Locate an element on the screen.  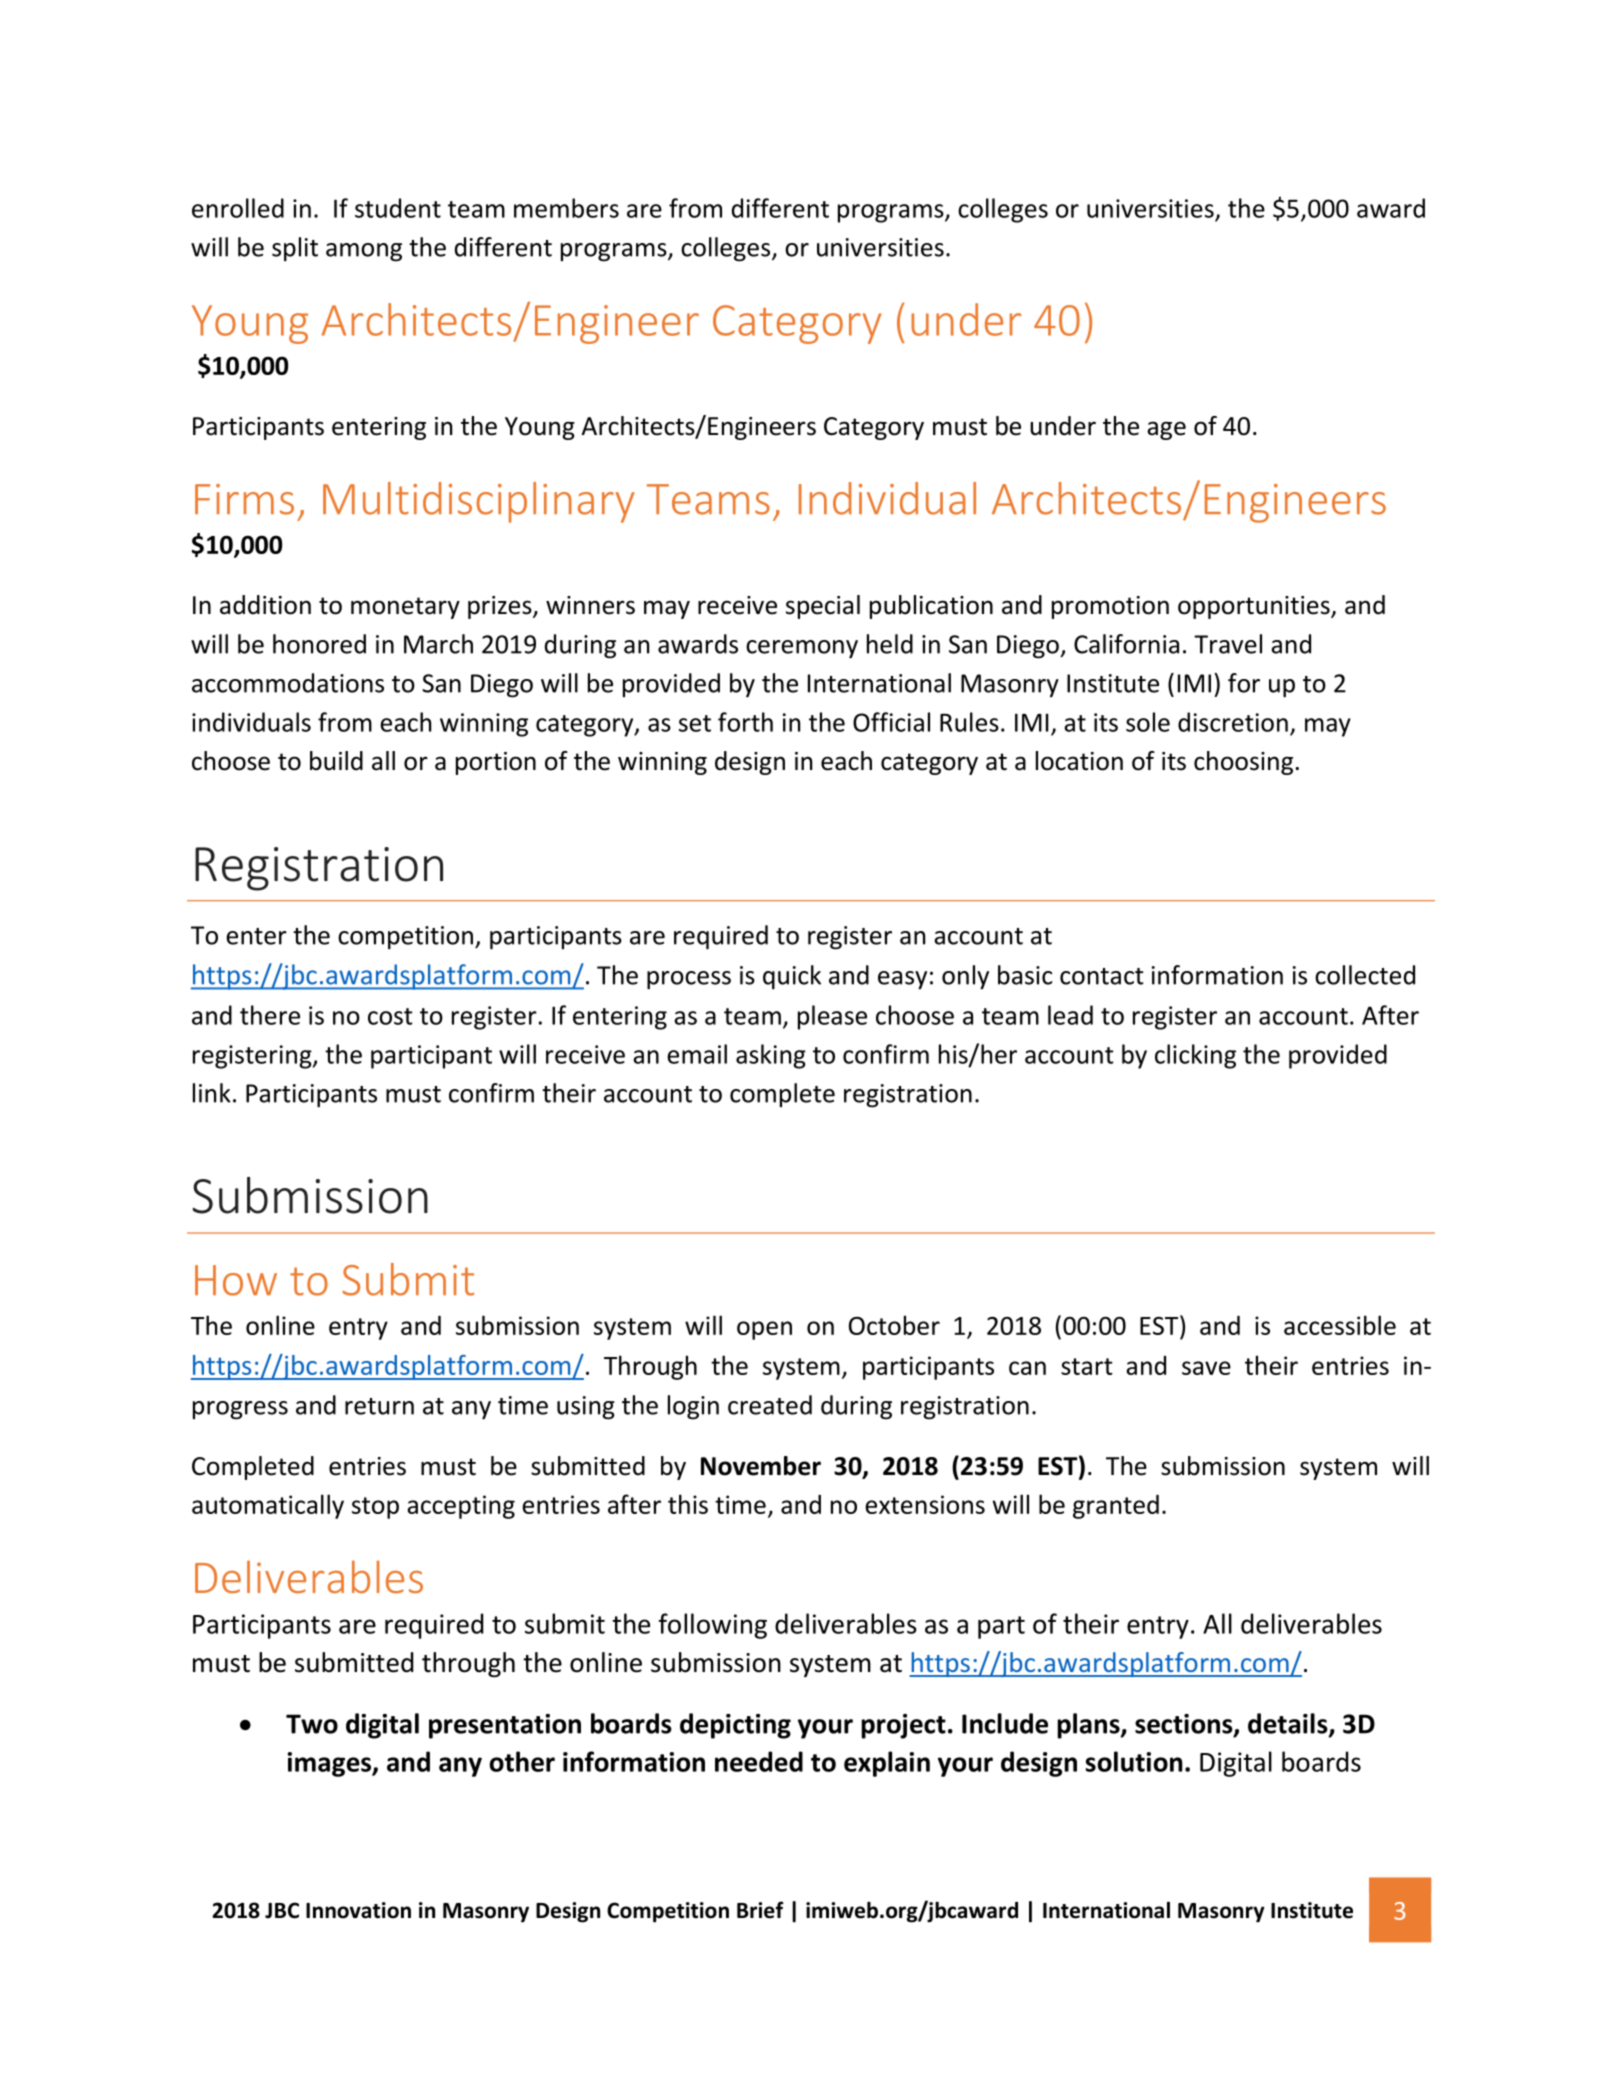
honored is located at coordinates (319, 644).
